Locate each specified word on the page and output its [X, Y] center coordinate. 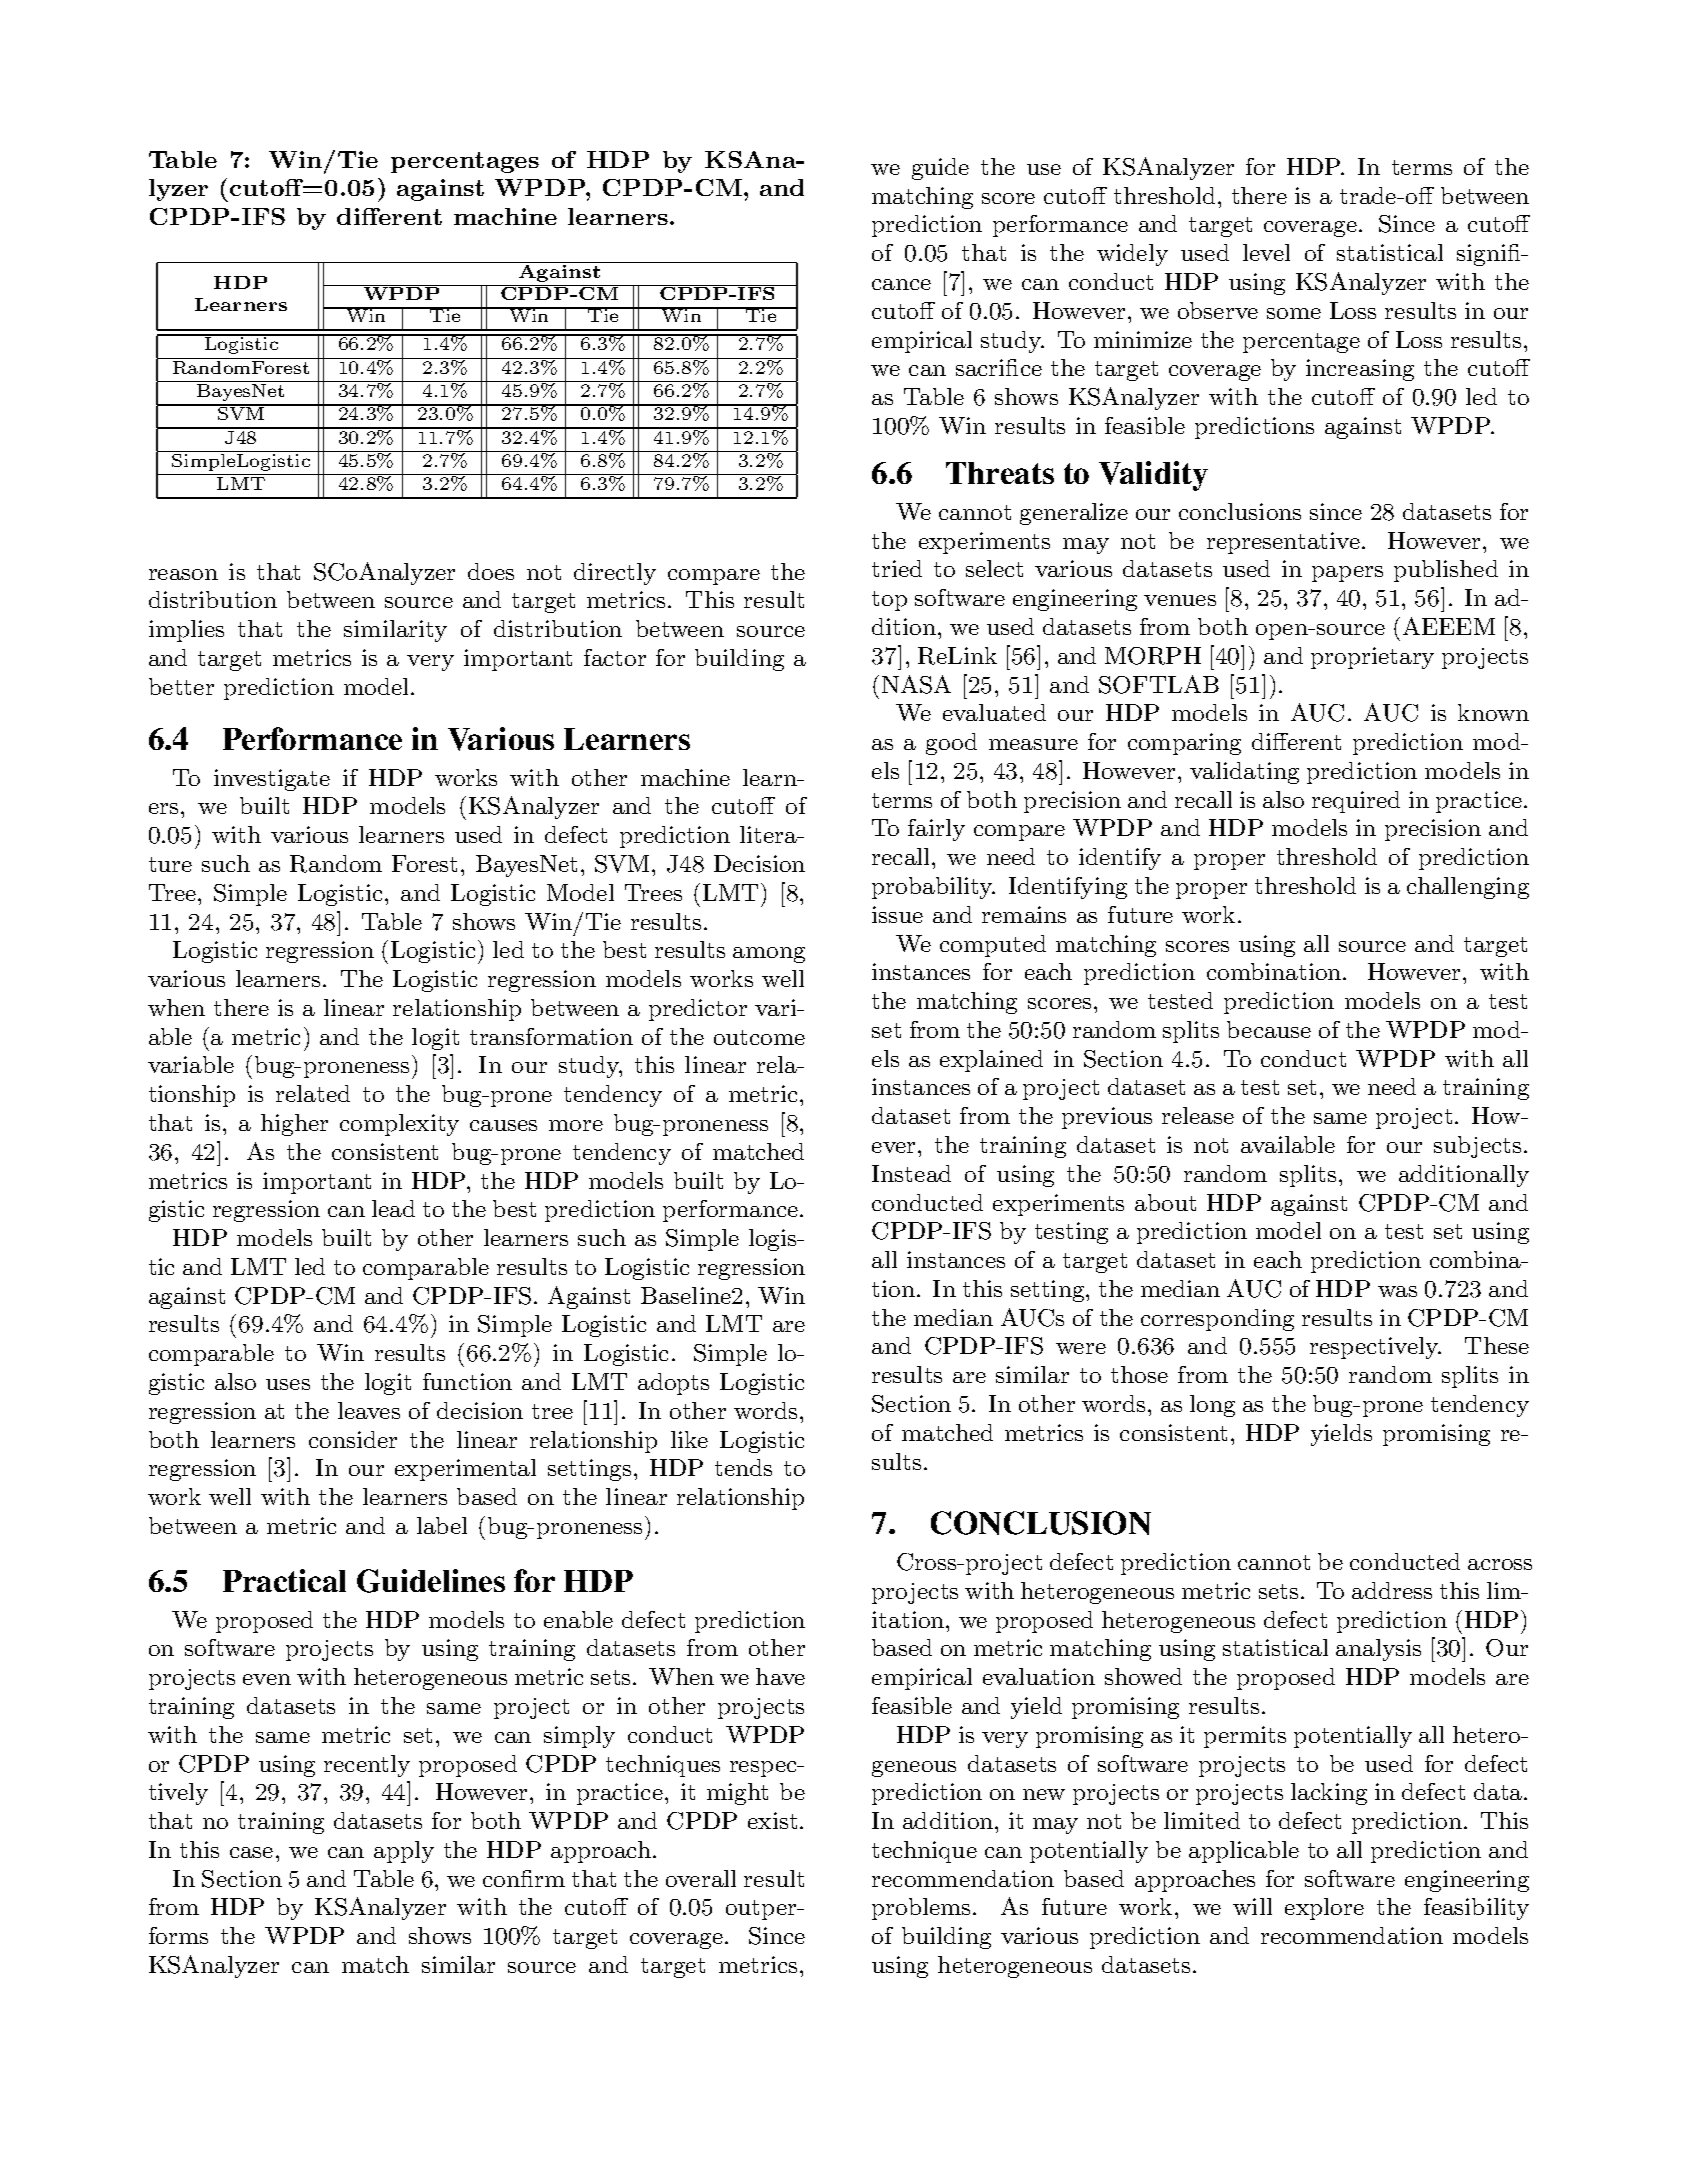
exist [772, 1820]
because [1269, 1029]
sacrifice [999, 367]
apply [404, 1852]
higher [294, 1125]
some [1294, 313]
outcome [759, 1037]
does [491, 571]
